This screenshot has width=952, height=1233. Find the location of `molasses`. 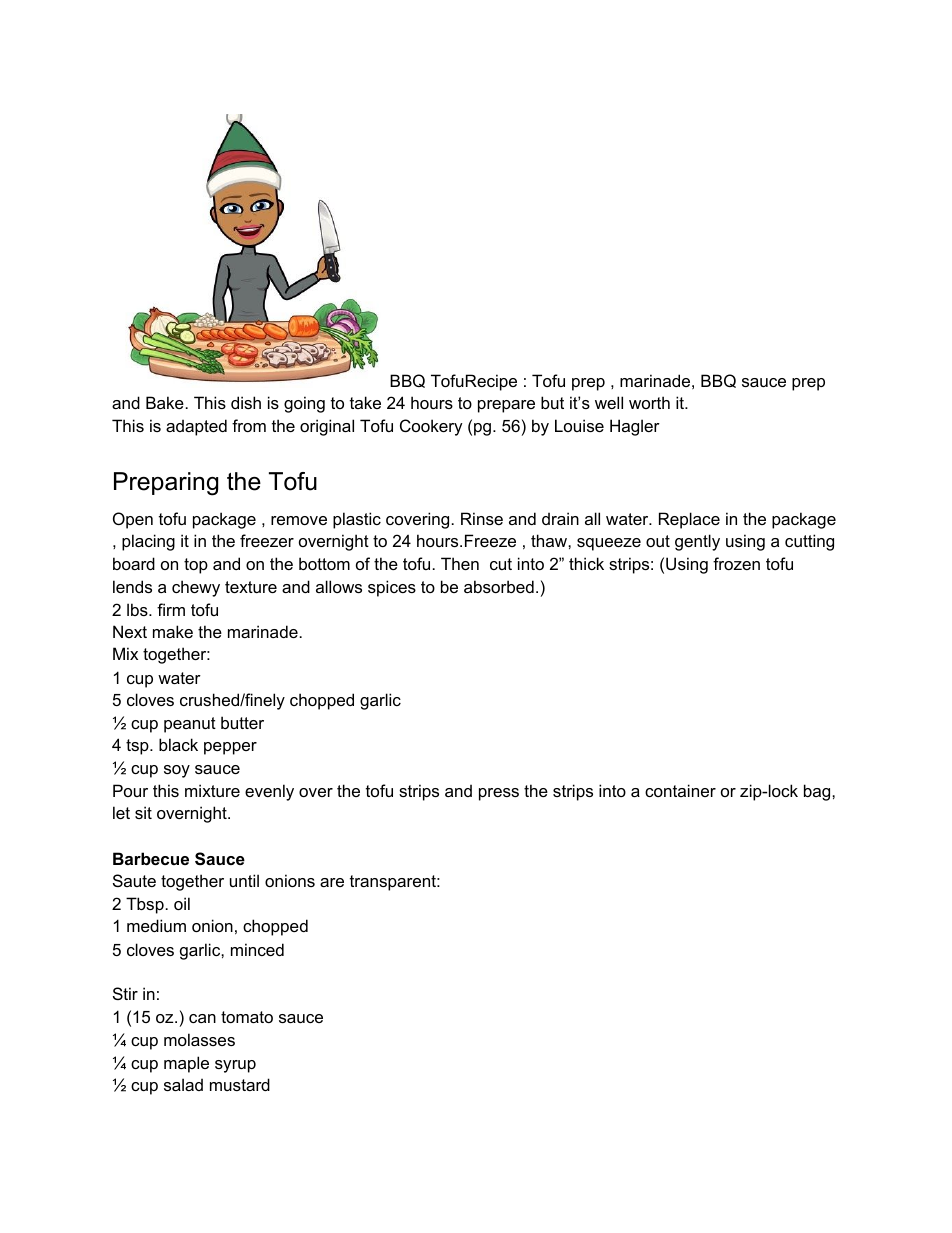

molasses is located at coordinates (199, 1039).
